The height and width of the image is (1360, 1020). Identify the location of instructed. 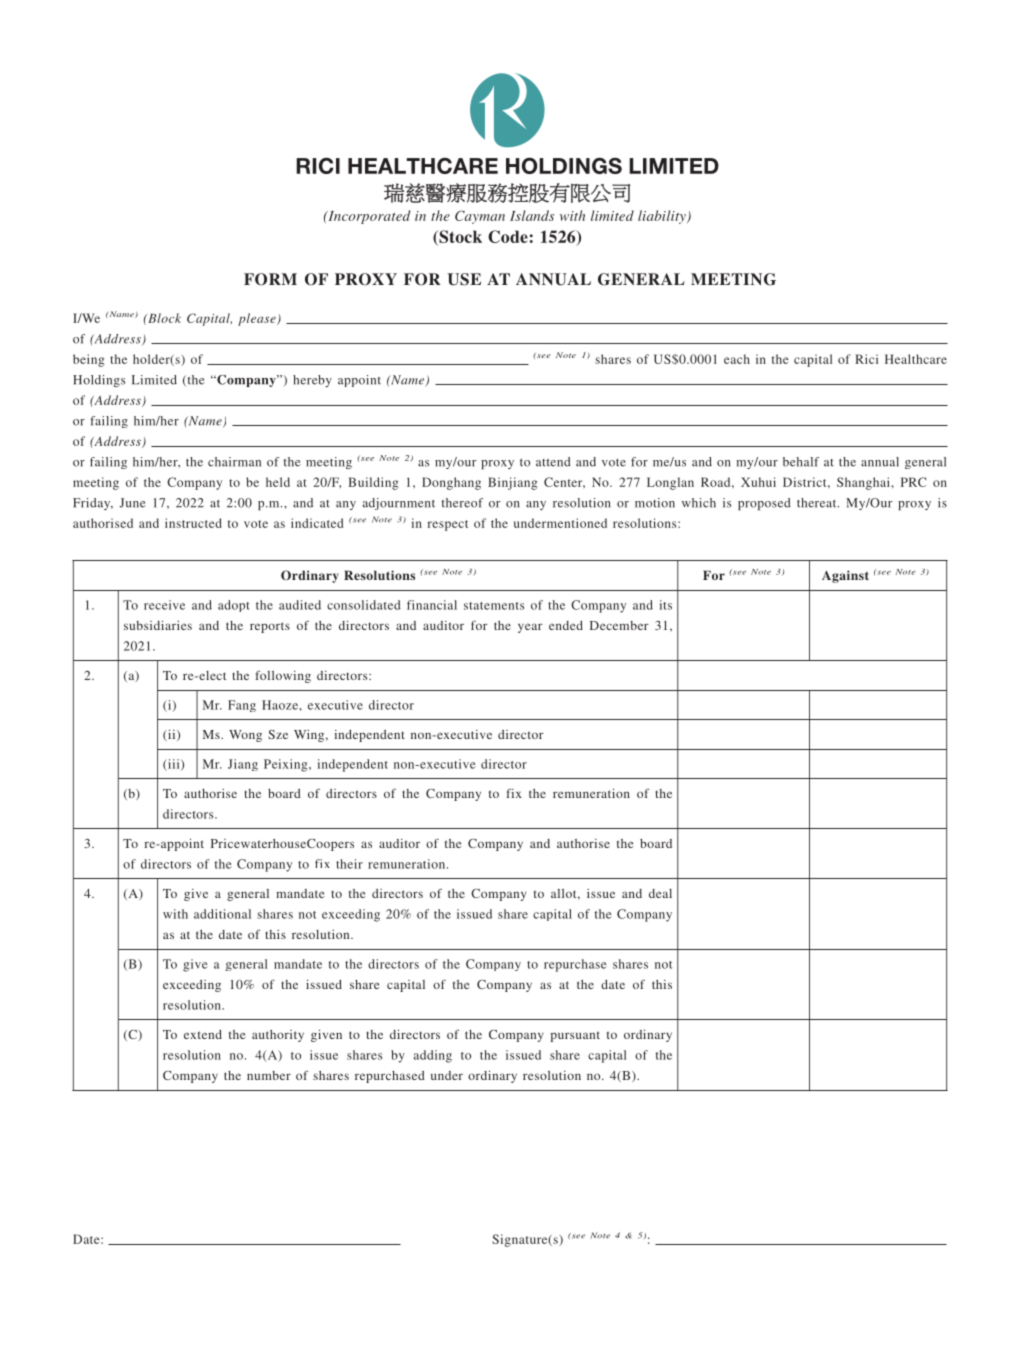
(193, 523).
